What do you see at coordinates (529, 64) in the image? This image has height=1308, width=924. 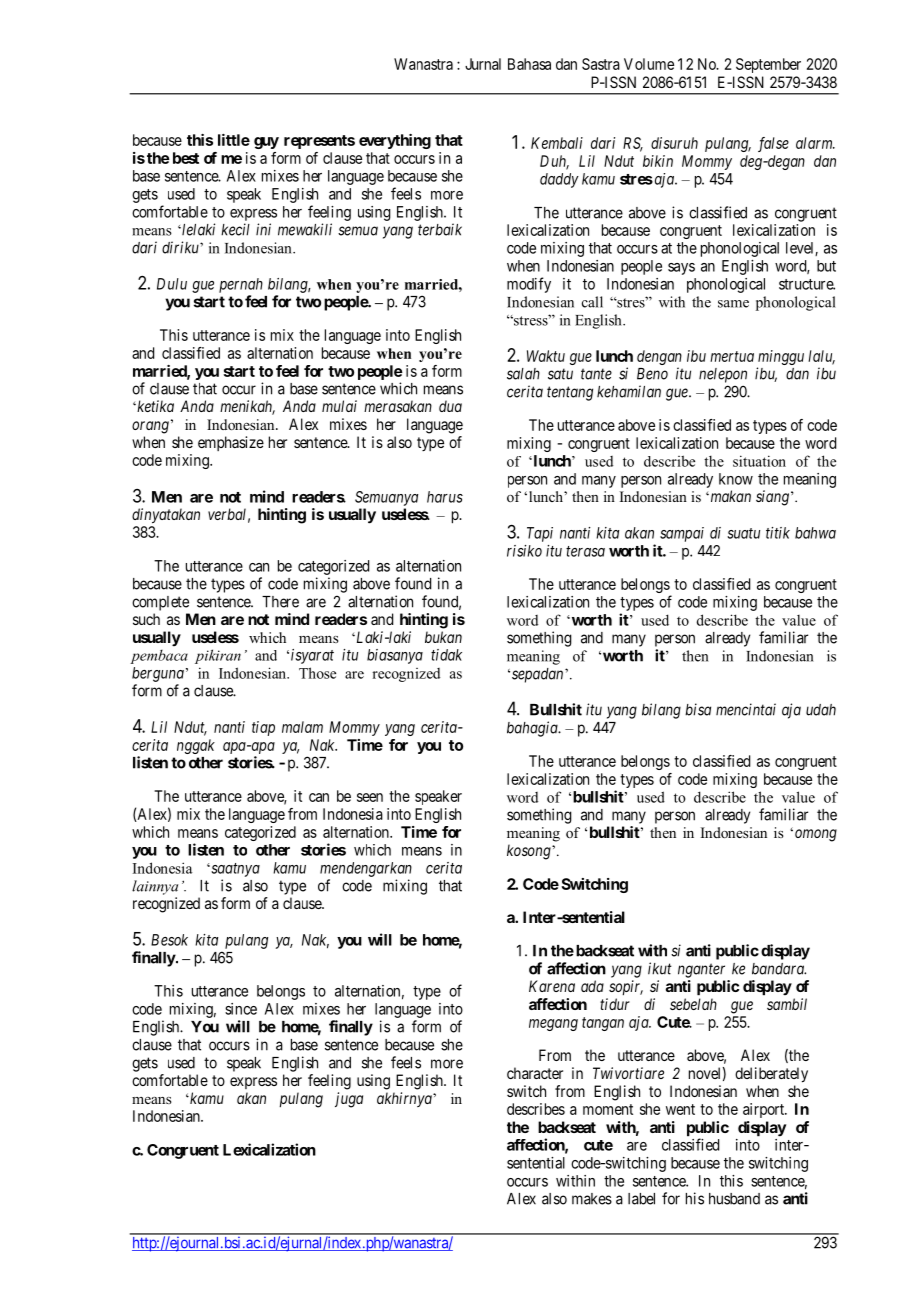 I see `Bahasa` at bounding box center [529, 64].
